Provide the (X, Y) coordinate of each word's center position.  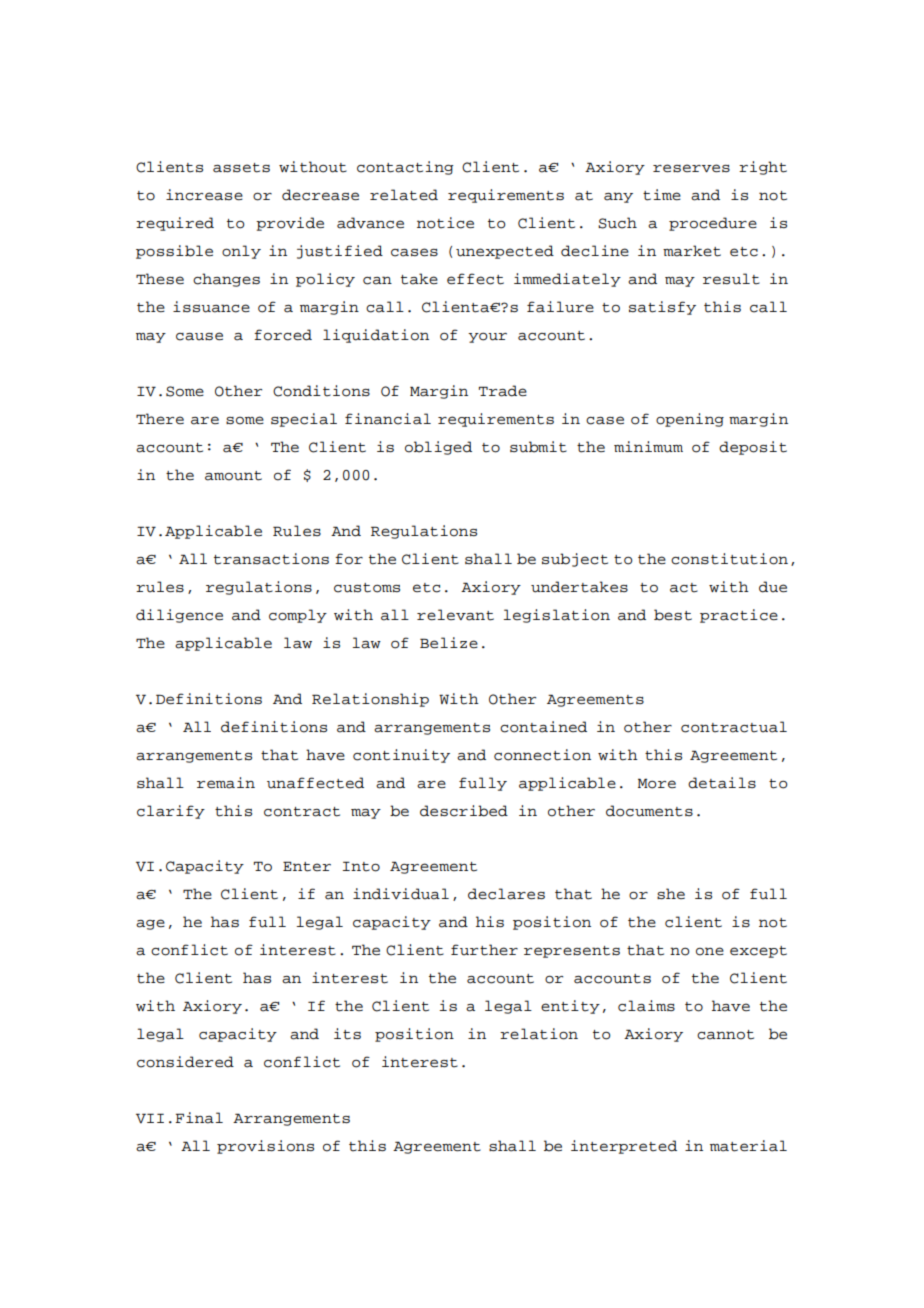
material (748, 1146)
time (662, 195)
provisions (265, 1147)
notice (445, 223)
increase (204, 195)
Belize (449, 642)
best (673, 615)
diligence (179, 616)
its (347, 1034)
